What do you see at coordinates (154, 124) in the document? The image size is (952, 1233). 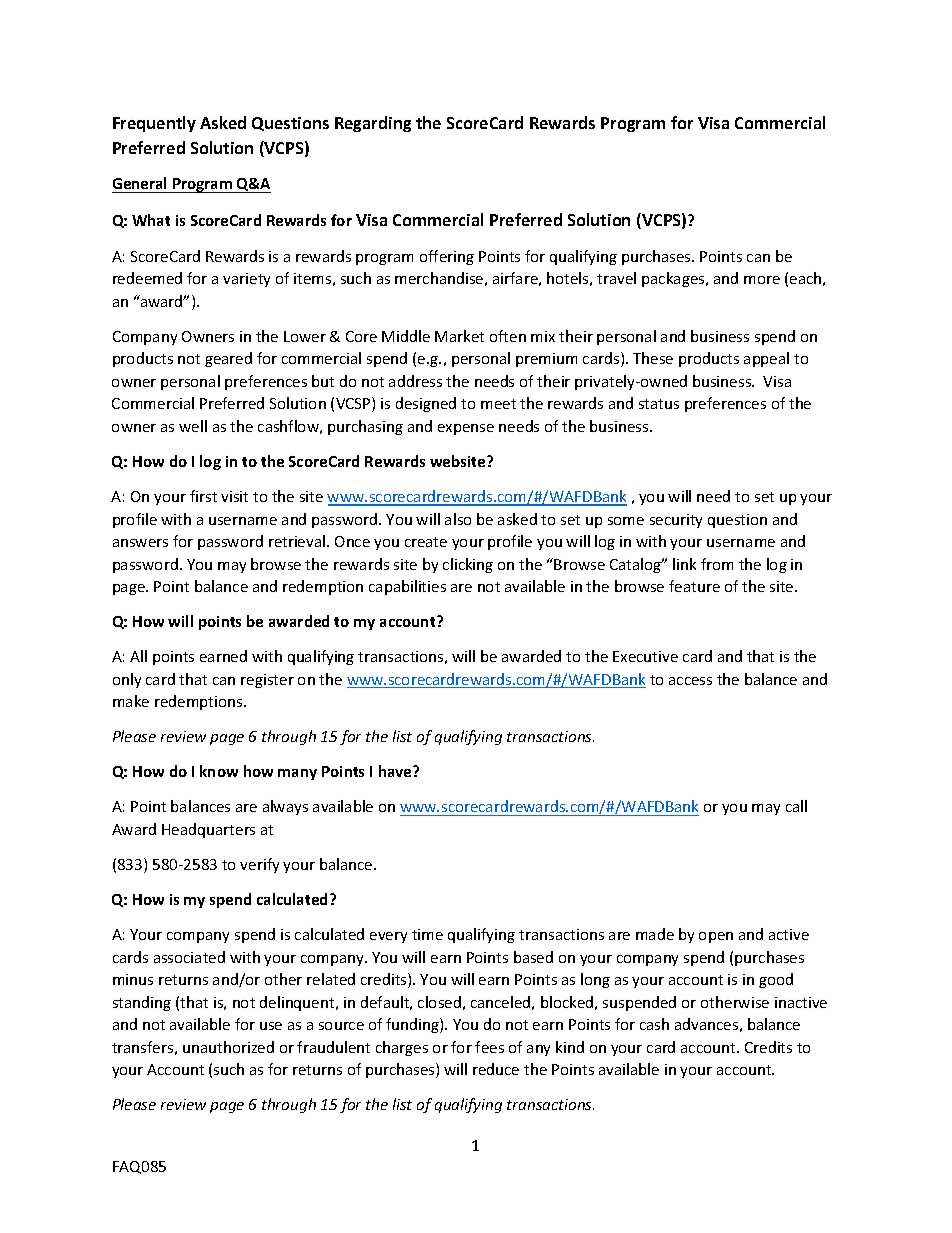 I see `Frequently` at bounding box center [154, 124].
